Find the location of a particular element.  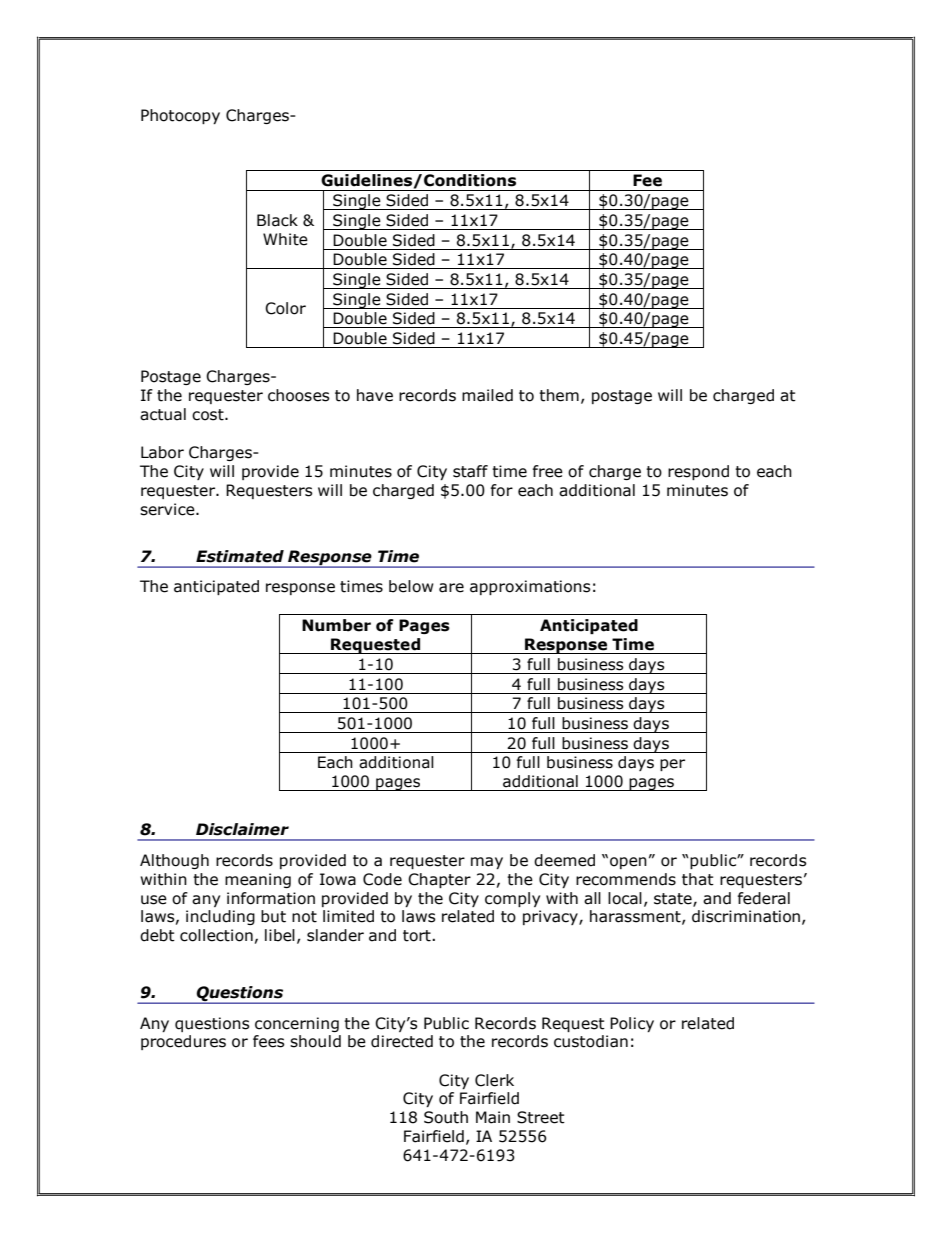

may is located at coordinates (487, 863).
